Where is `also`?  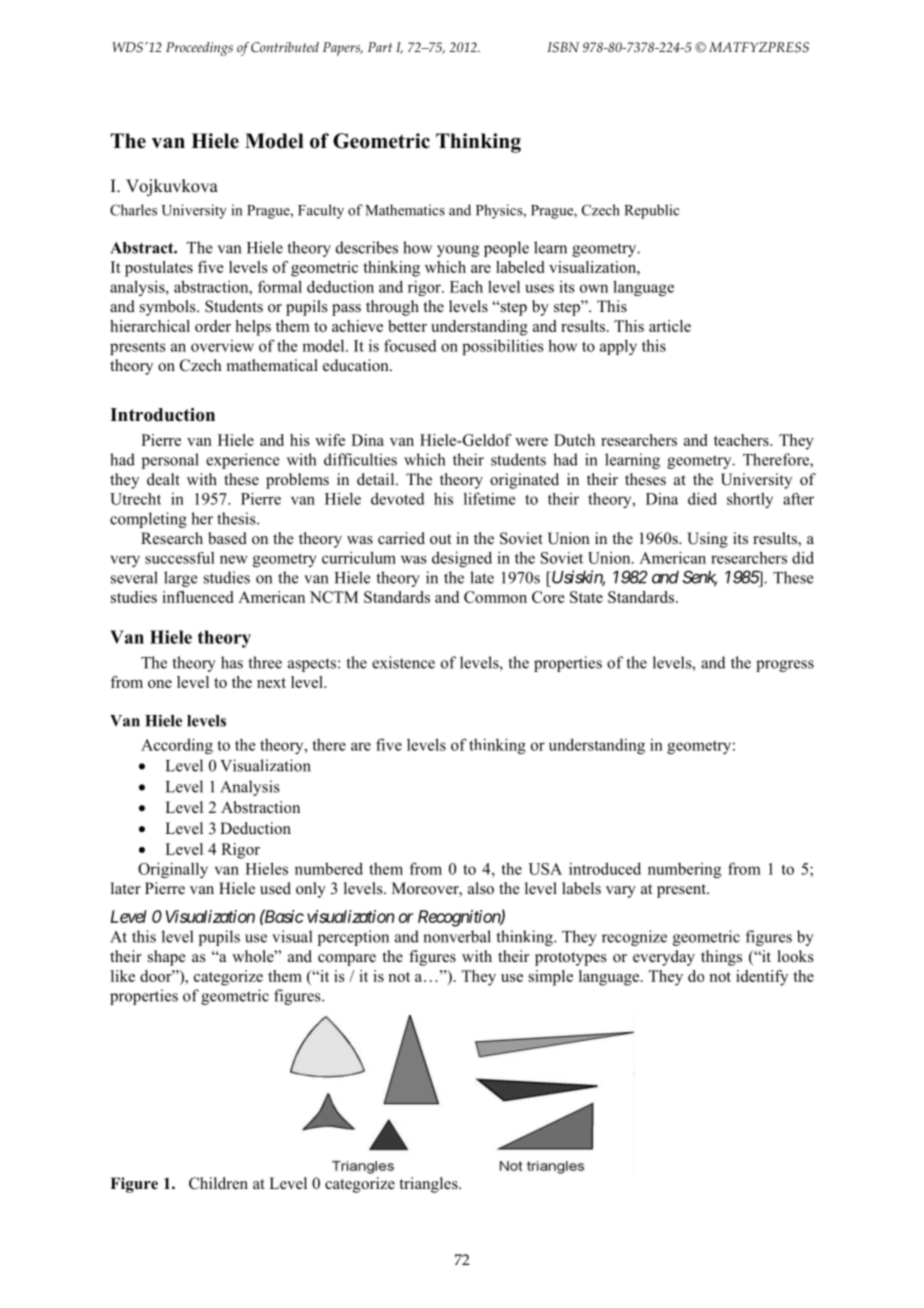 also is located at coordinates (481, 888).
